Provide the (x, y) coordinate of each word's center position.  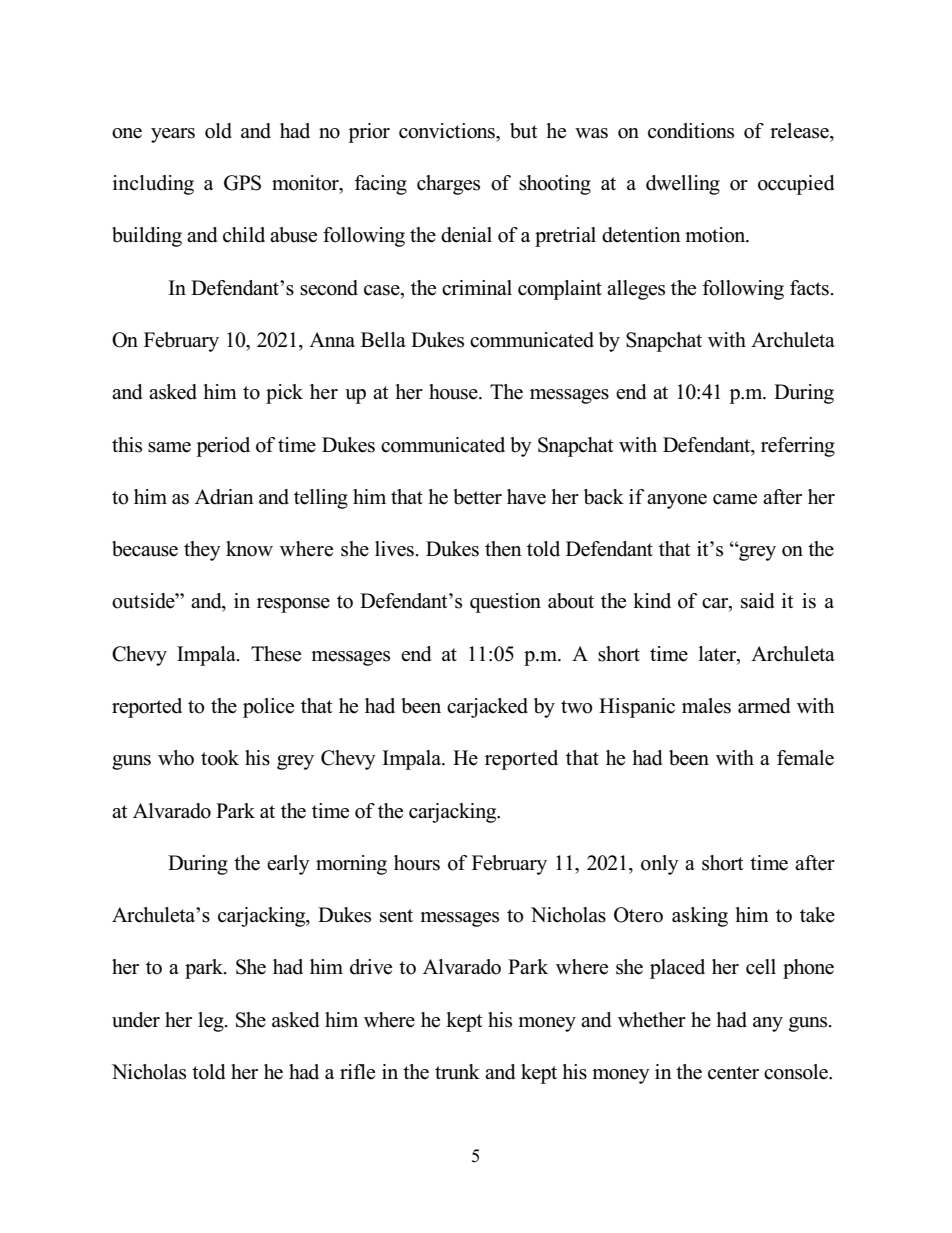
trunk (457, 1072)
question (505, 603)
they (202, 551)
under (136, 1020)
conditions (691, 131)
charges (448, 185)
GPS (242, 183)
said (757, 601)
